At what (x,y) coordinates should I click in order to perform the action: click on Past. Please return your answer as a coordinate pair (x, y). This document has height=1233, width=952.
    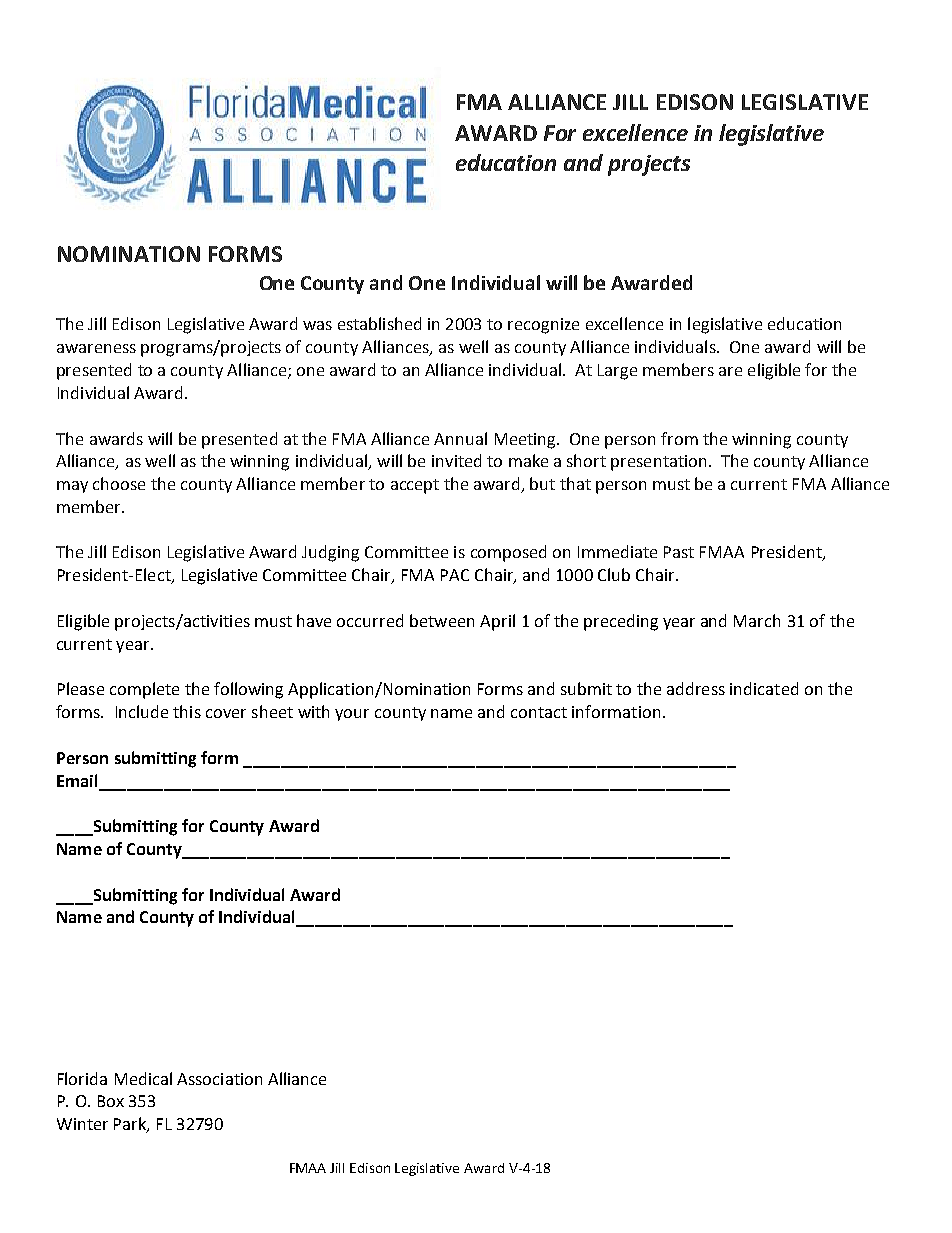
    Looking at the image, I should click on (679, 552).
